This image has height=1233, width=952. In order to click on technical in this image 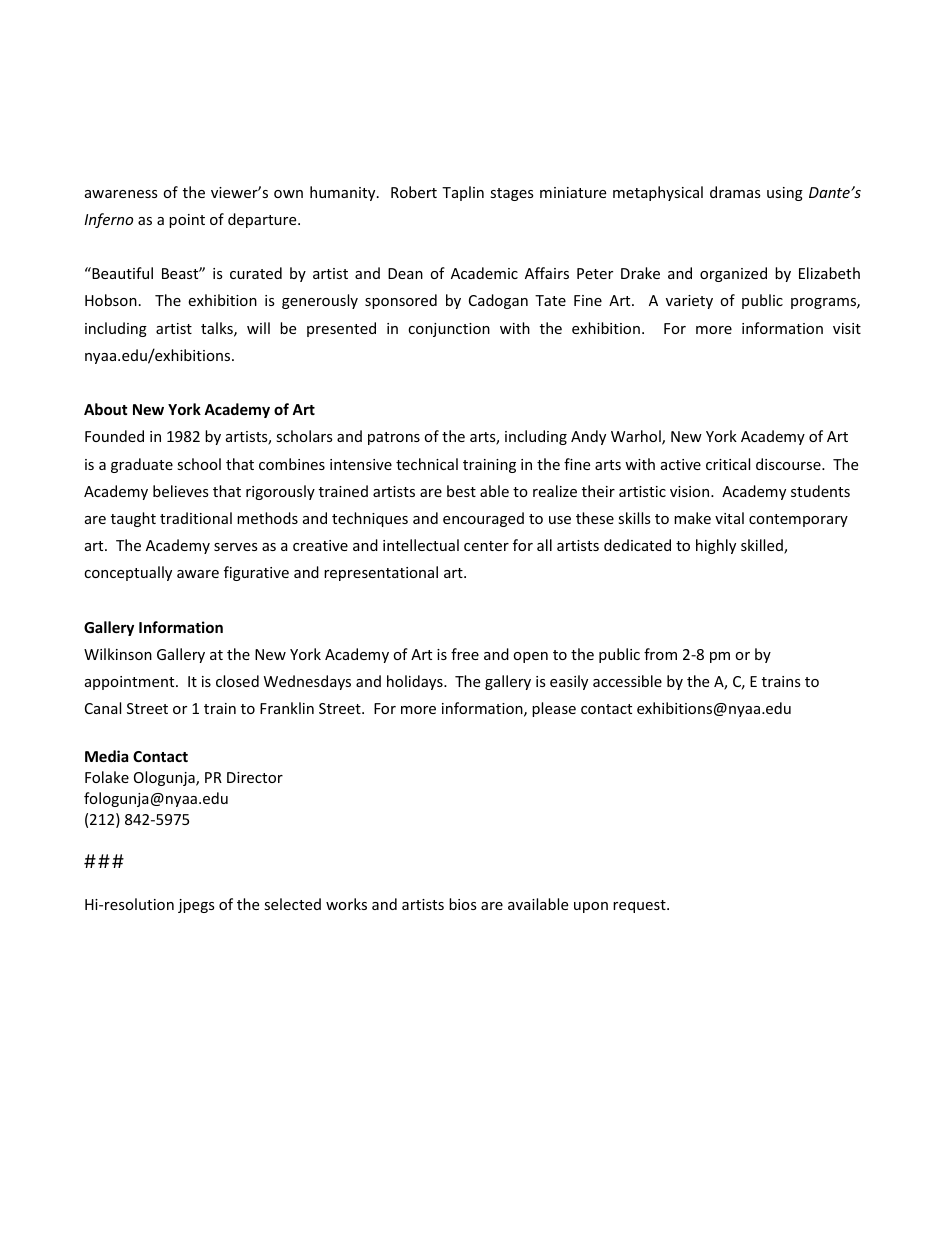, I will do `click(427, 464)`.
